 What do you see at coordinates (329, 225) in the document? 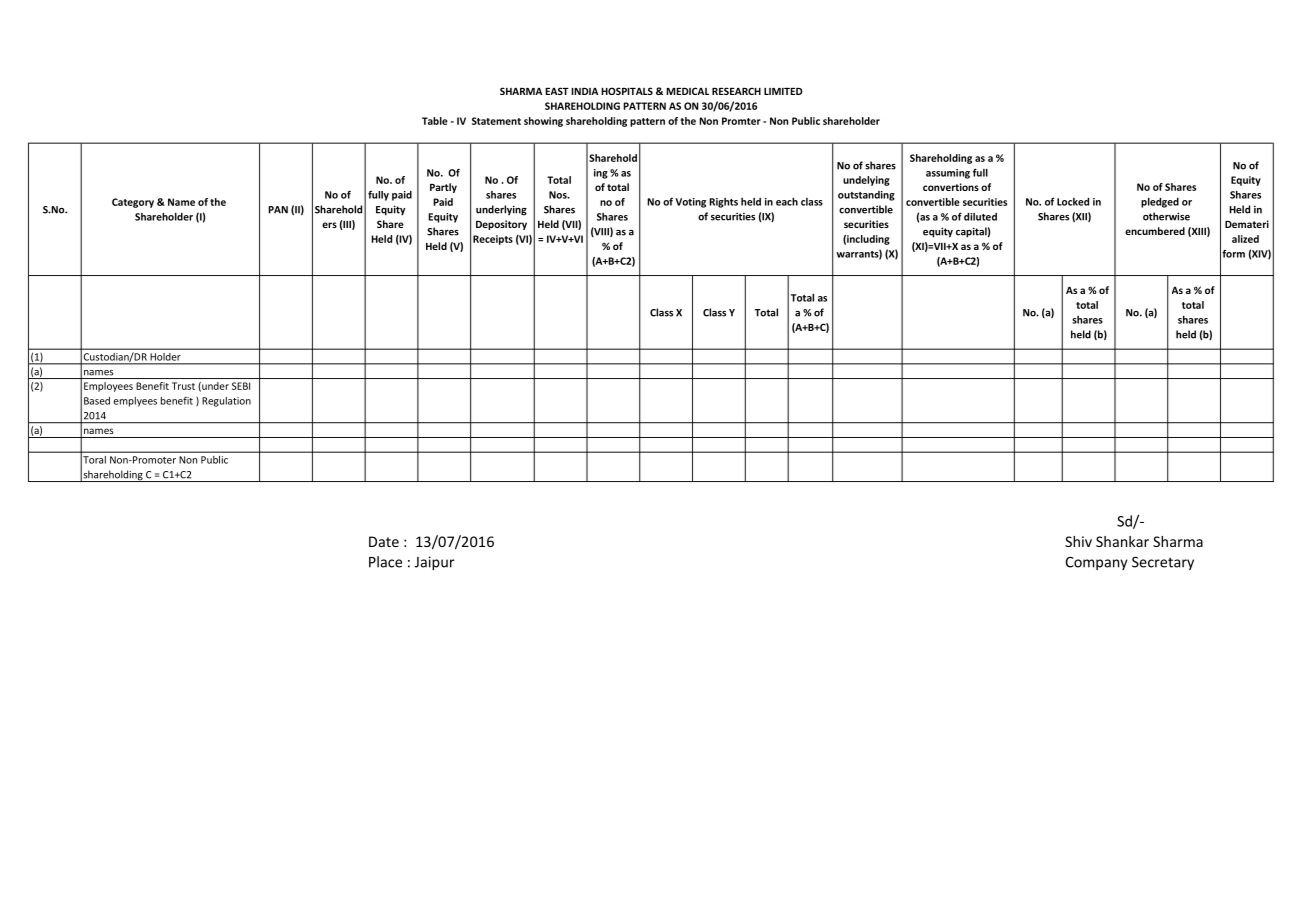
I see `ers` at bounding box center [329, 225].
